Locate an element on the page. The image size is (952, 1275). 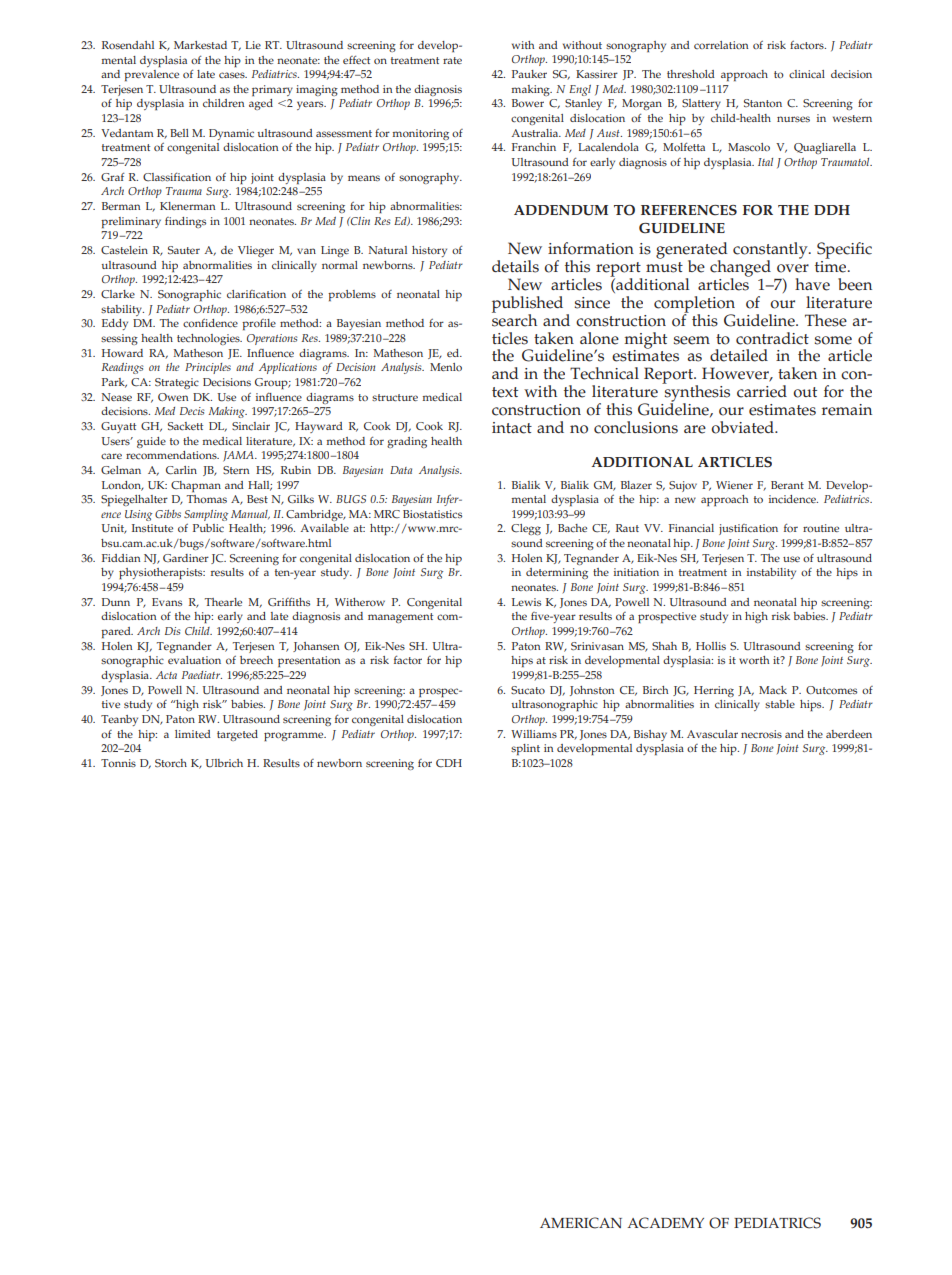
Bower is located at coordinates (528, 103).
